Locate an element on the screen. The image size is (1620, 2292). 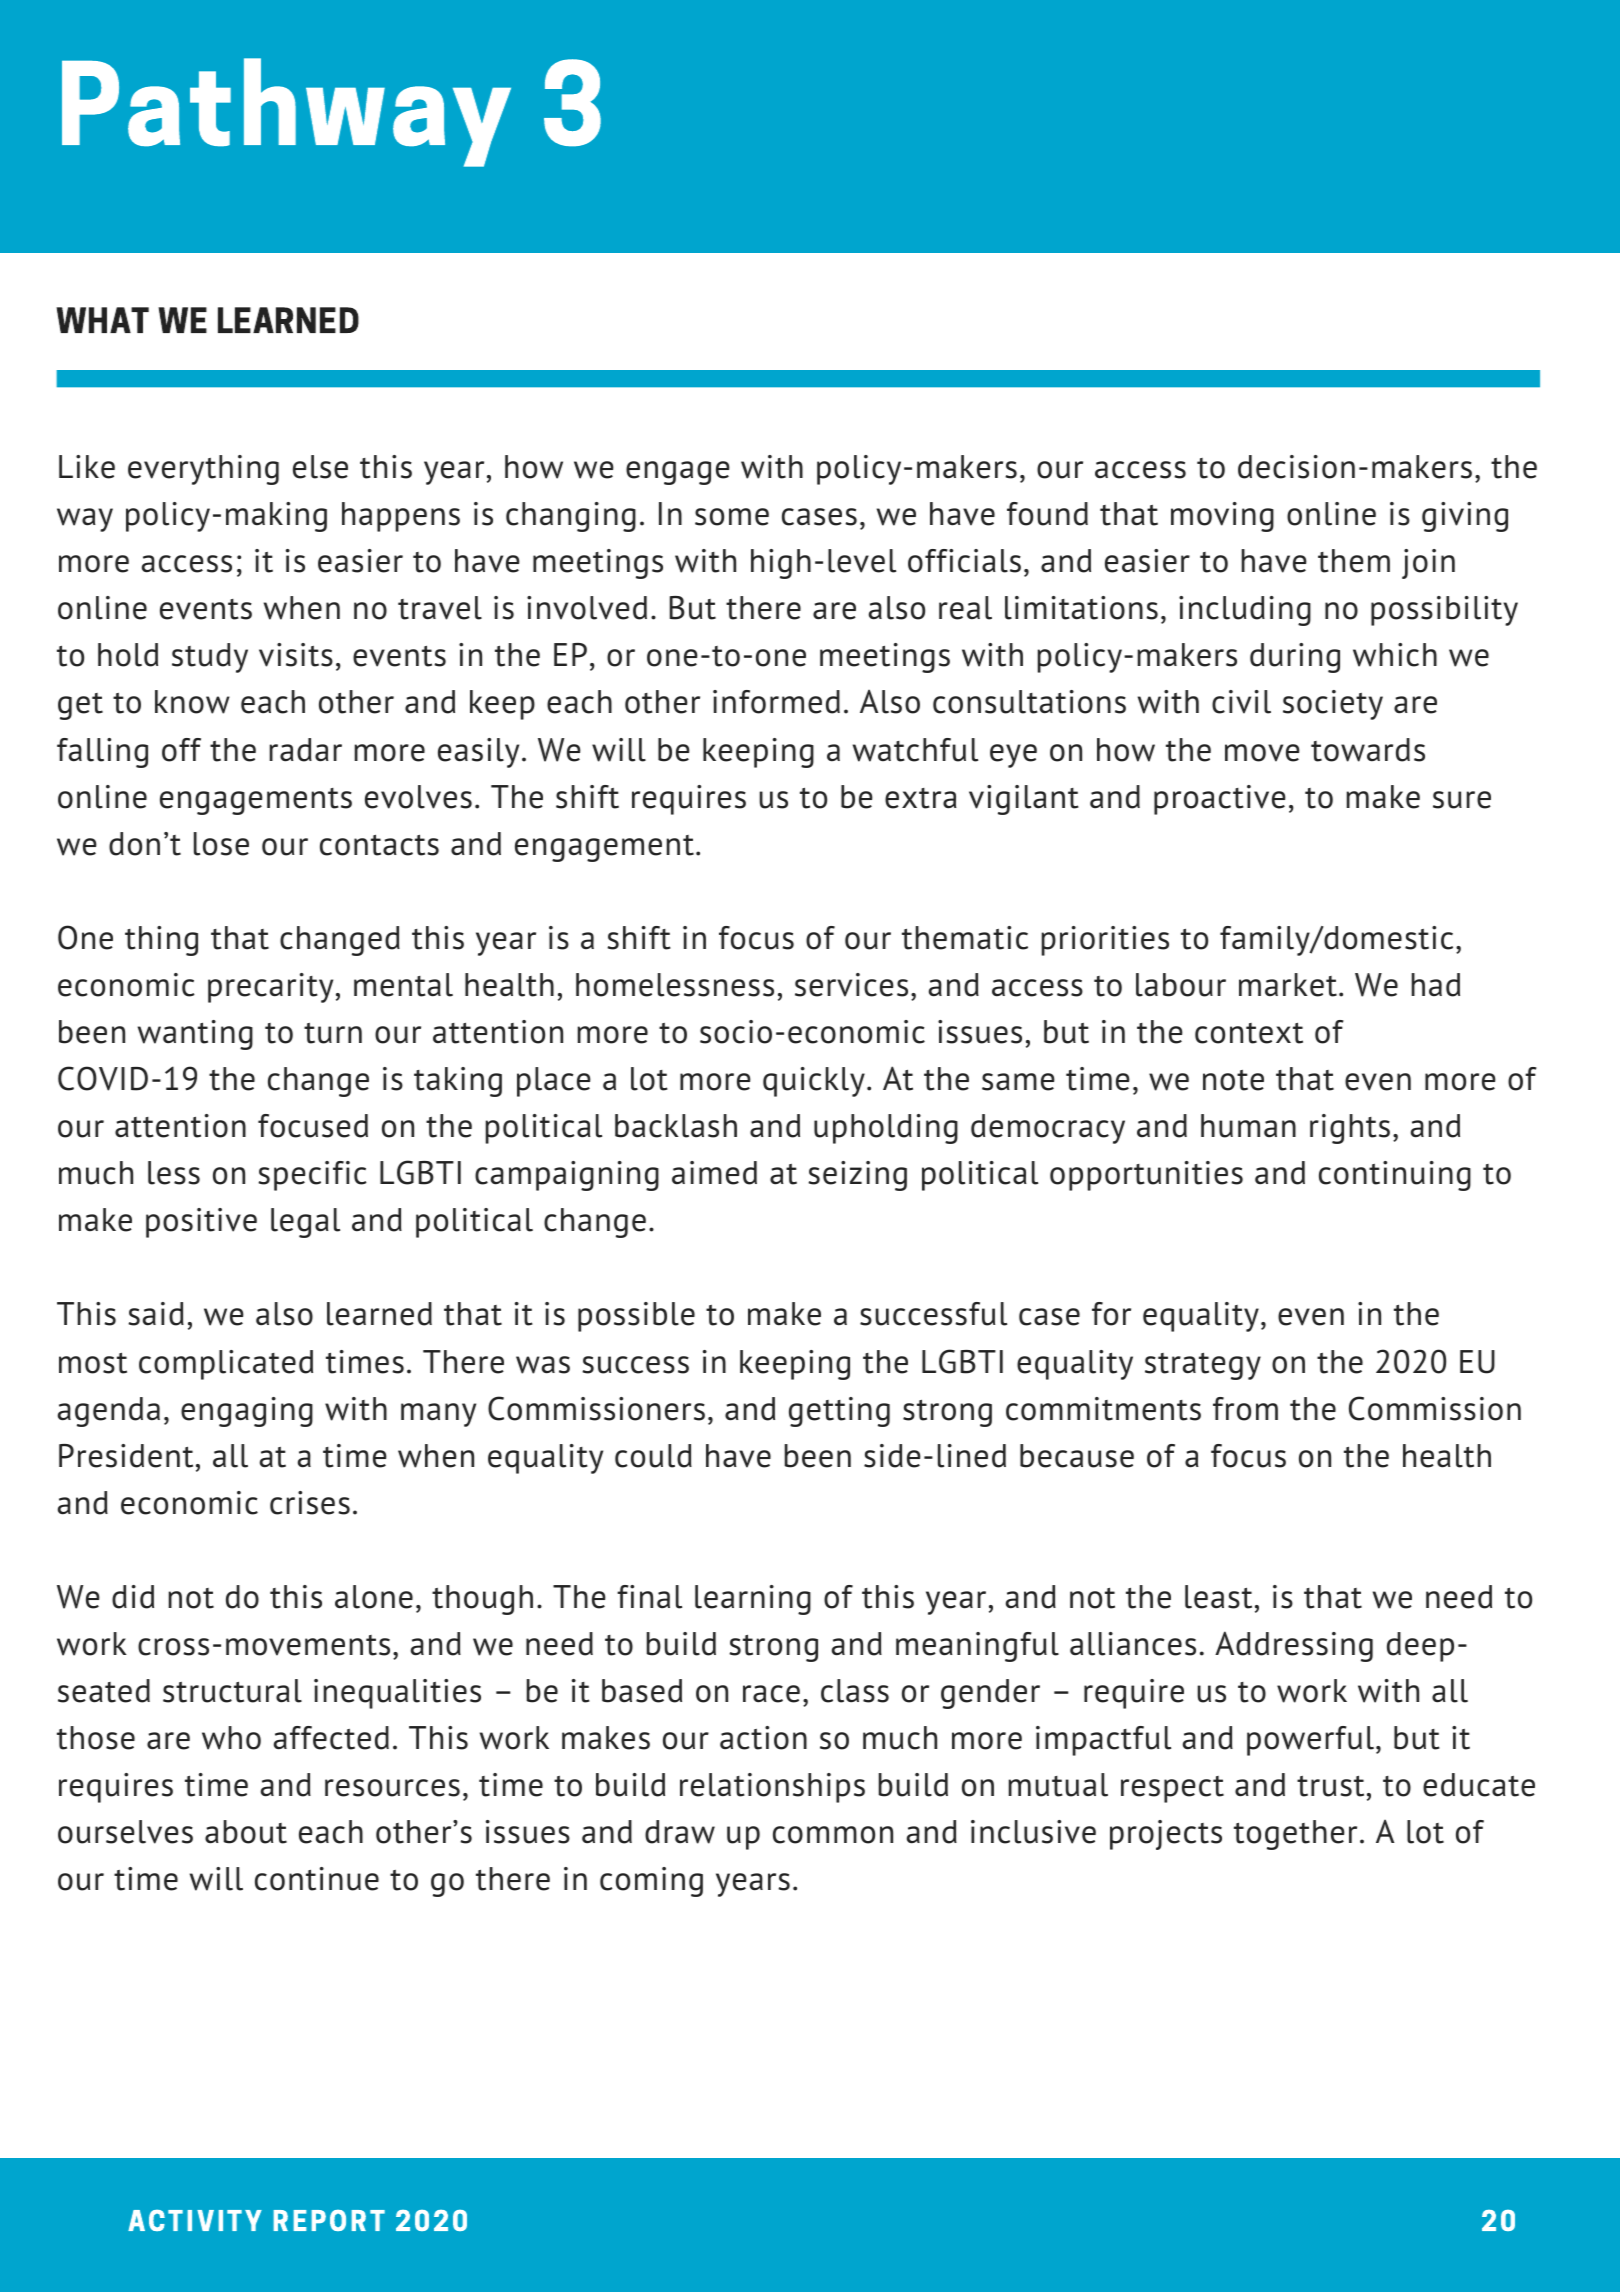
during is located at coordinates (1295, 658).
